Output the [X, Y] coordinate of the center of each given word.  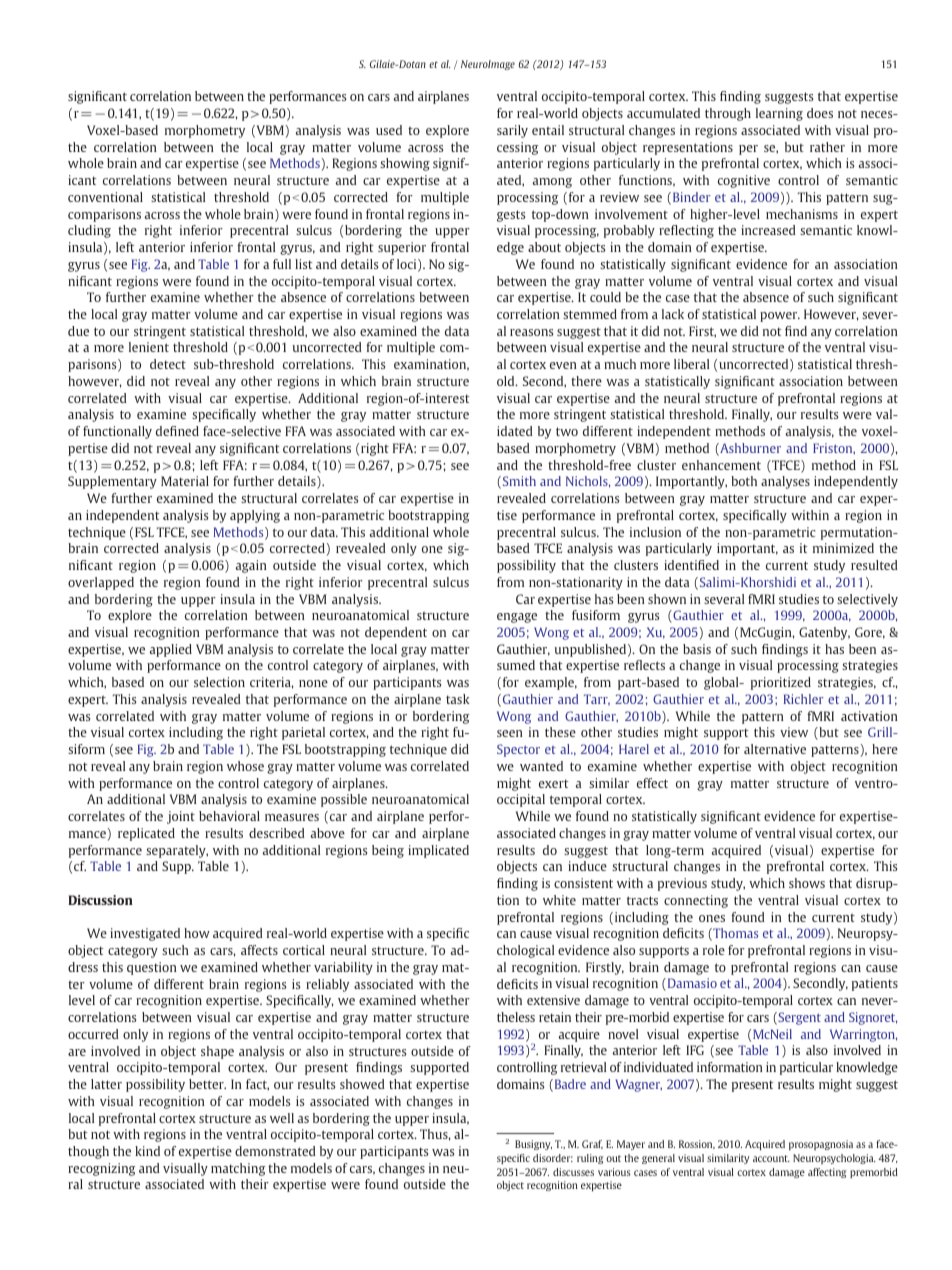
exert [554, 783]
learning [779, 114]
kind [147, 1151]
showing [405, 164]
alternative [775, 749]
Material [185, 481]
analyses [785, 482]
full [282, 264]
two [567, 431]
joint [181, 817]
